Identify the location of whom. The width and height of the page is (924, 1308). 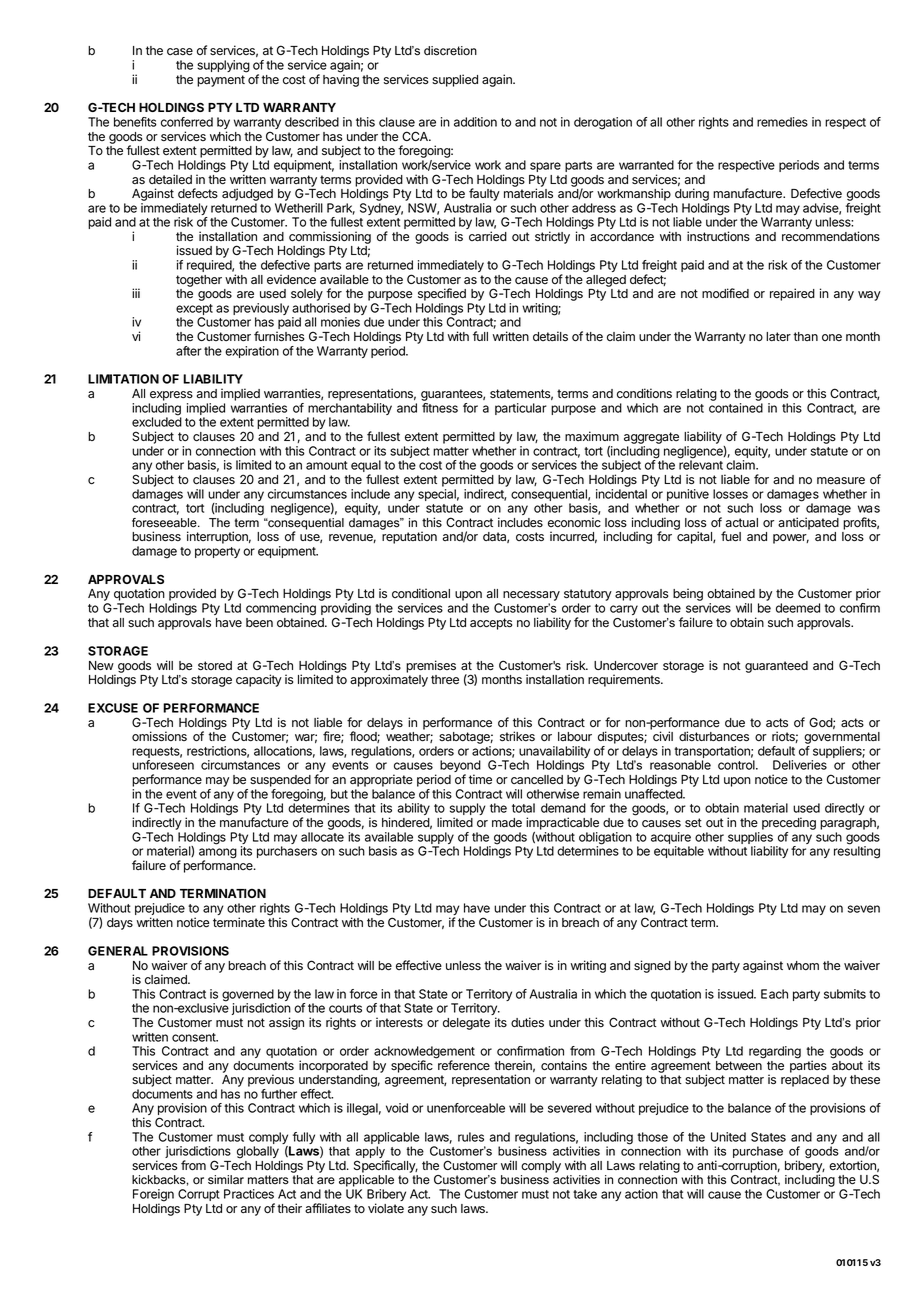
(803, 965).
